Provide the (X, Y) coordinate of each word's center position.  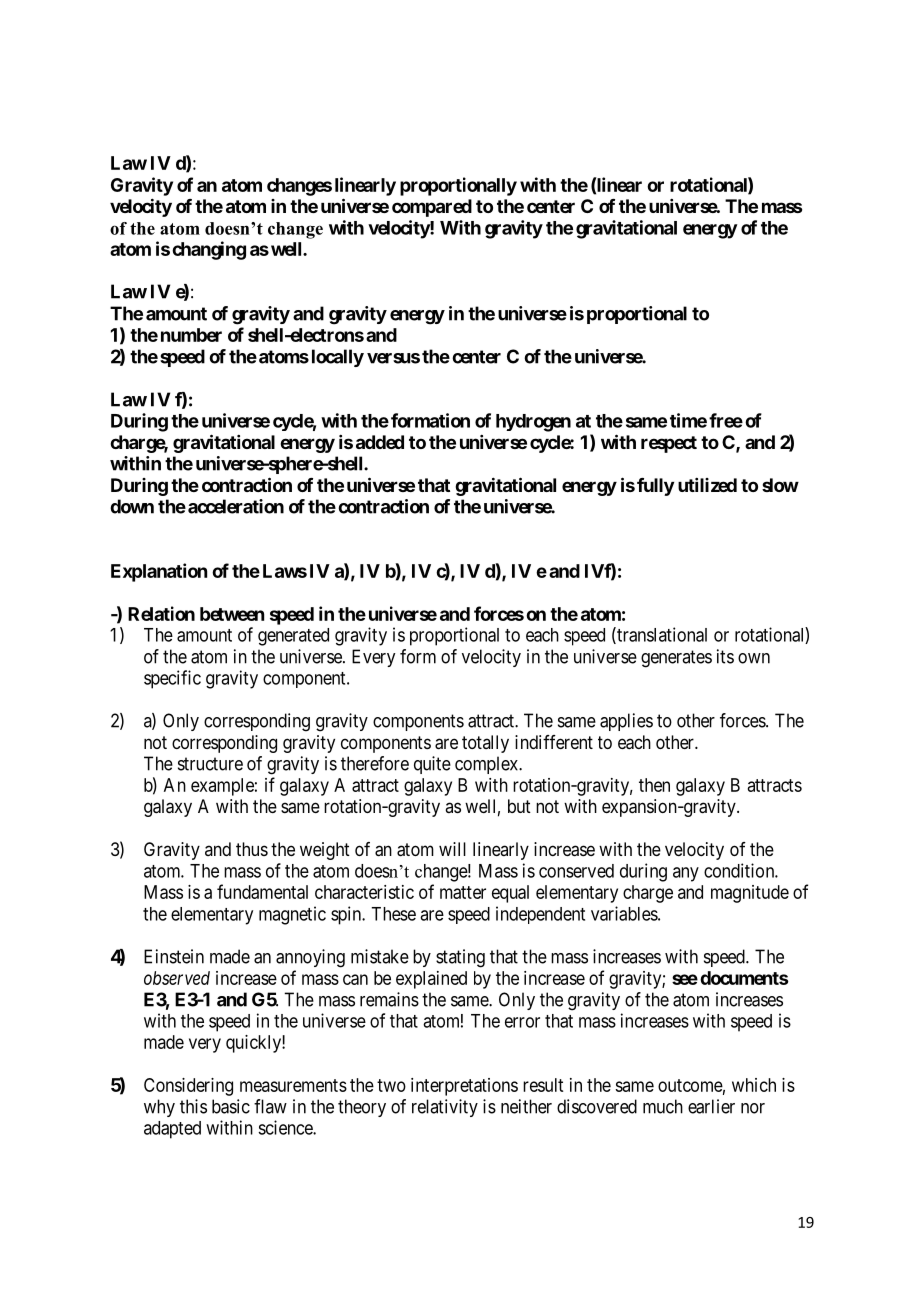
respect (669, 444)
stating (460, 958)
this (193, 1106)
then (654, 785)
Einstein (174, 956)
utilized (707, 485)
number (191, 335)
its (725, 656)
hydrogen (533, 423)
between (232, 614)
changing (209, 250)
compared (432, 208)
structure (210, 764)
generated (293, 637)
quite (432, 765)
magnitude (750, 894)
